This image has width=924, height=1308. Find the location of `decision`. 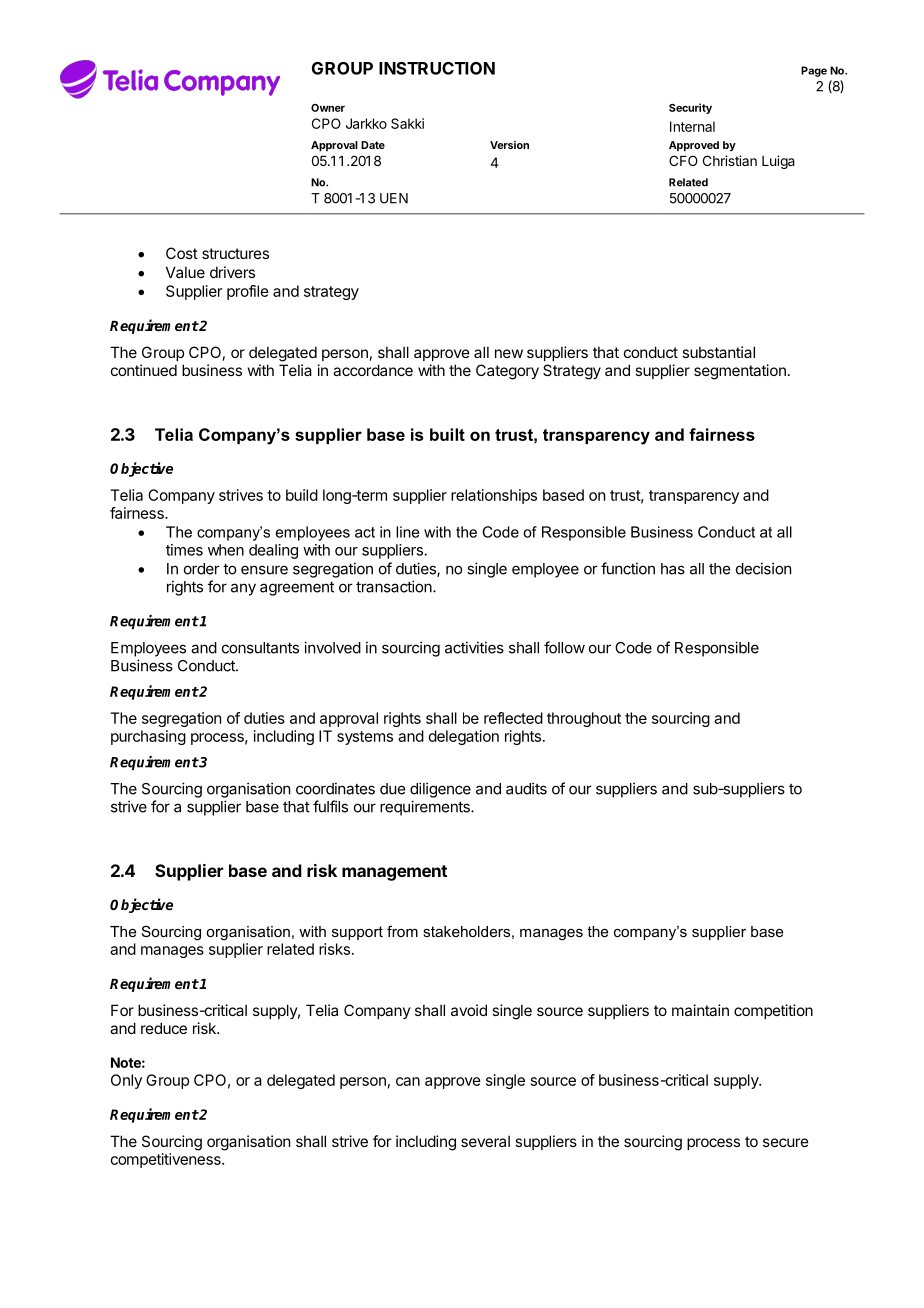

decision is located at coordinates (763, 568).
